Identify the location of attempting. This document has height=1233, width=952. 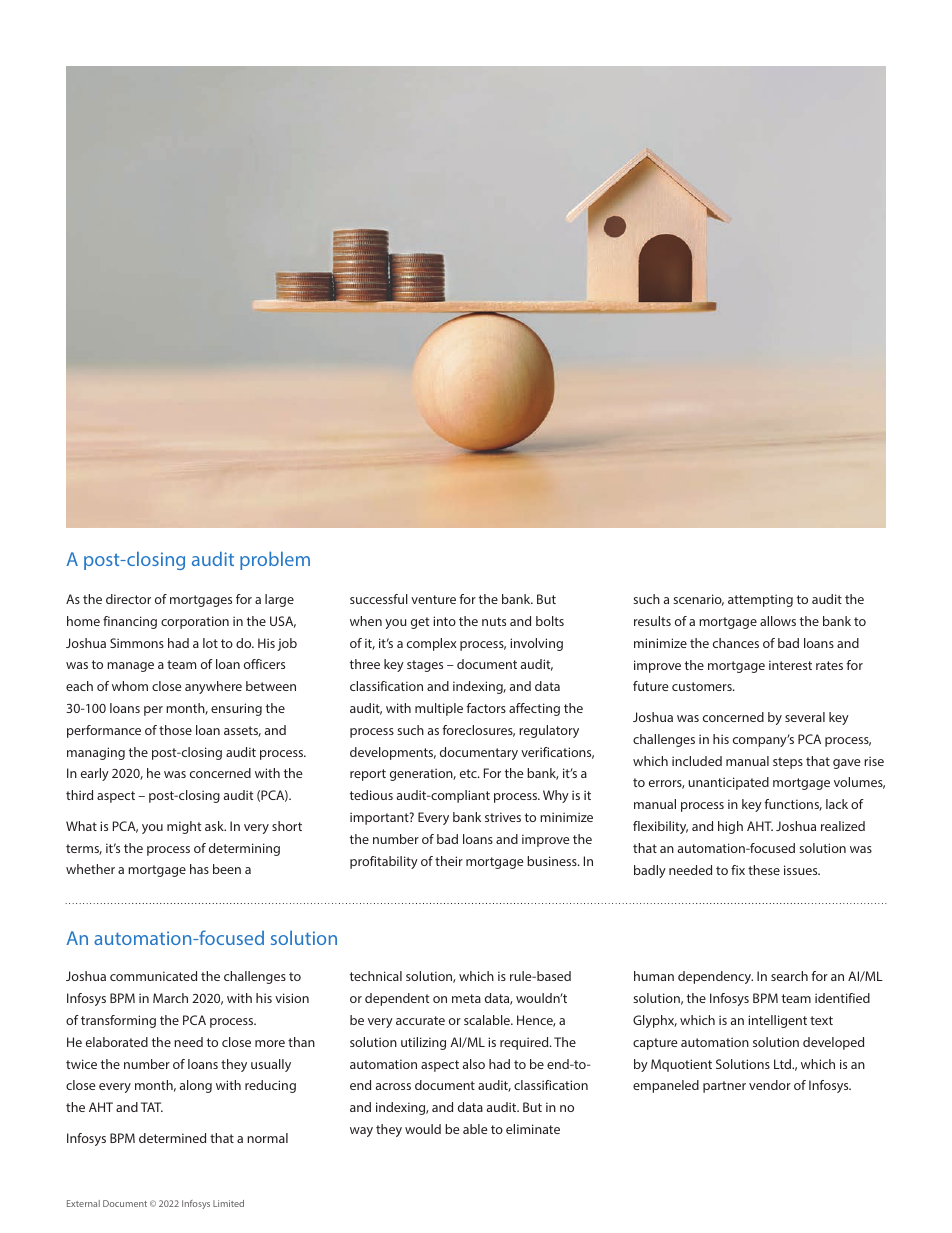
(760, 600).
